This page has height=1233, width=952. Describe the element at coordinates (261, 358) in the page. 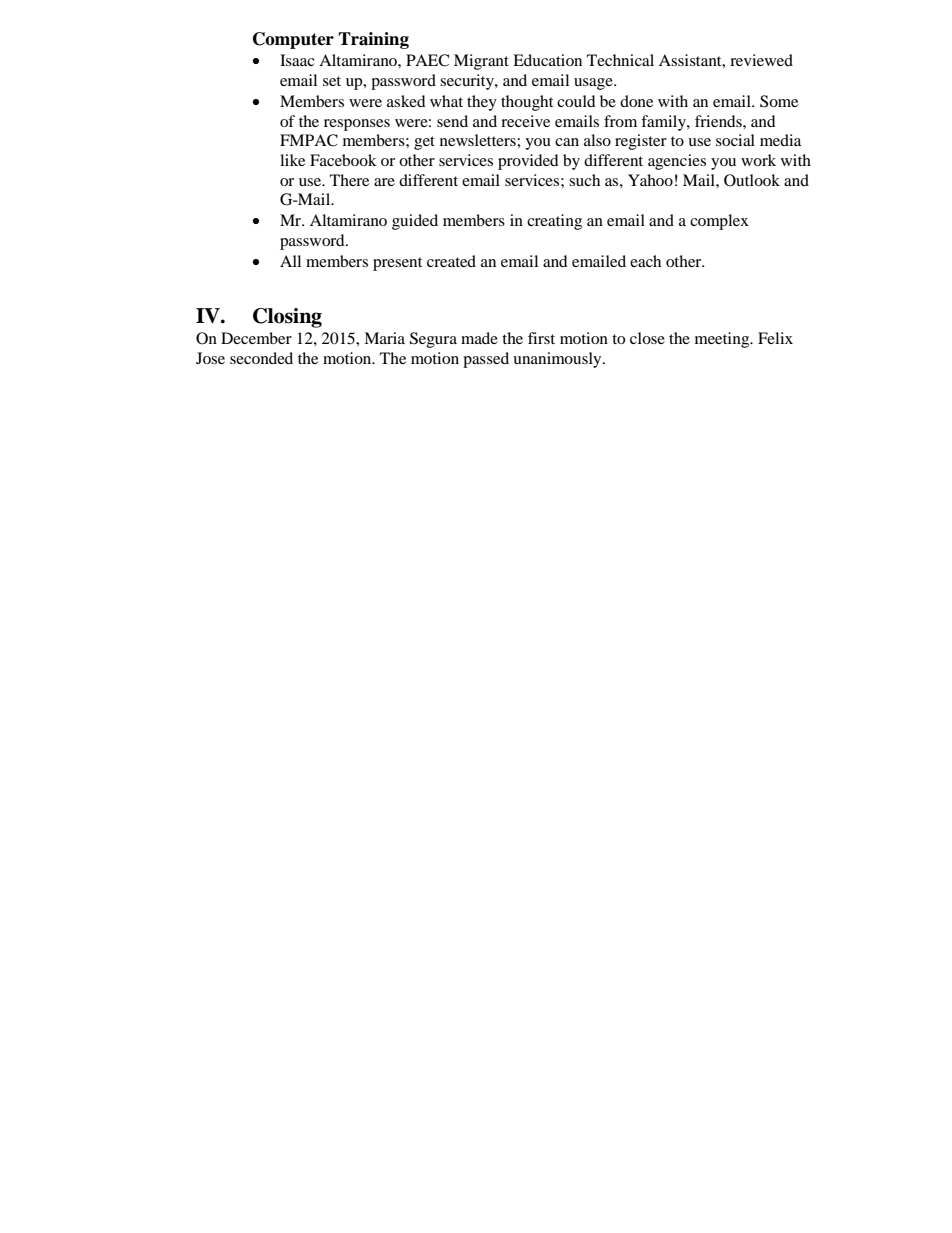

I see `seconded` at that location.
